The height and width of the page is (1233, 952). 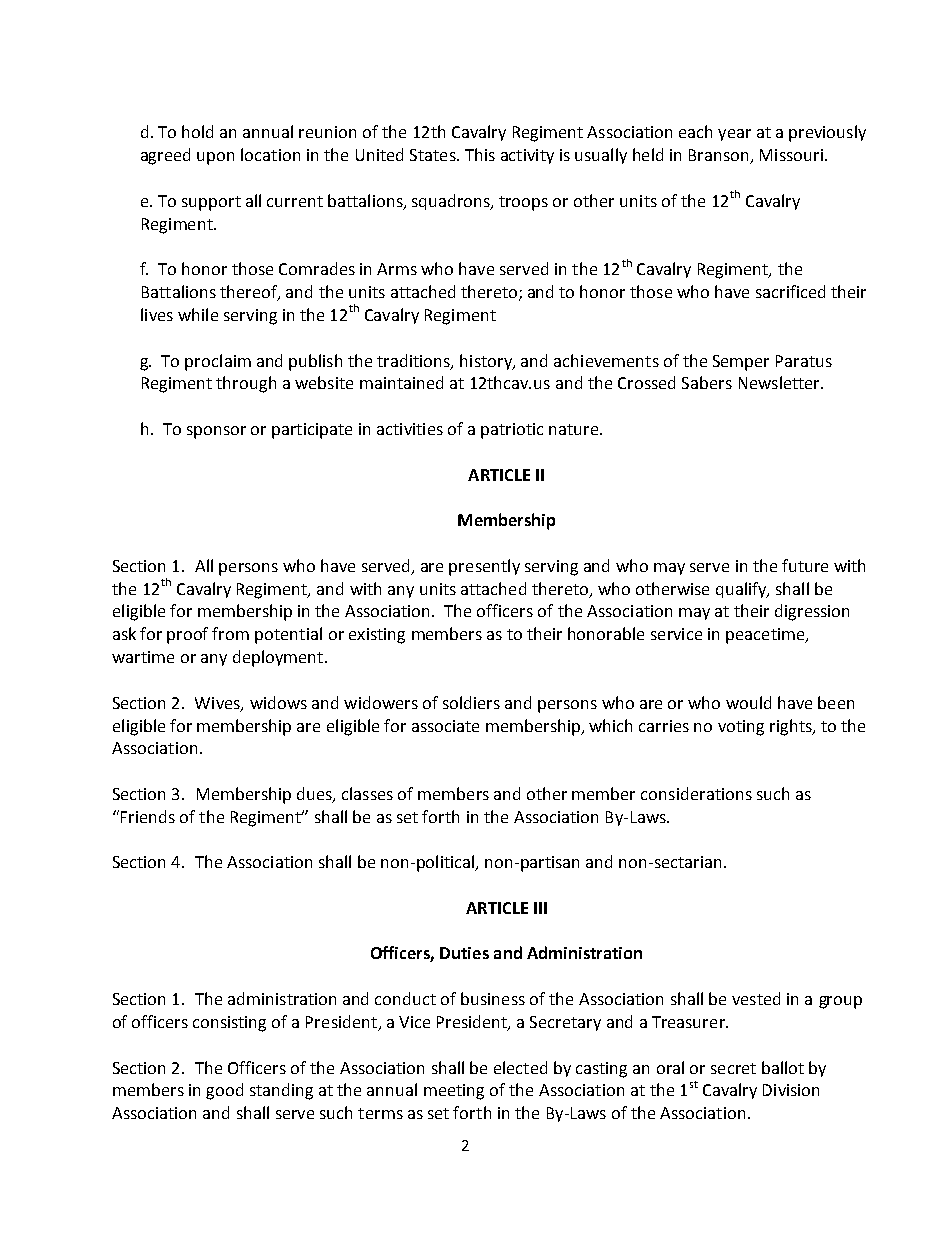 I want to click on meeting, so click(x=454, y=1092).
